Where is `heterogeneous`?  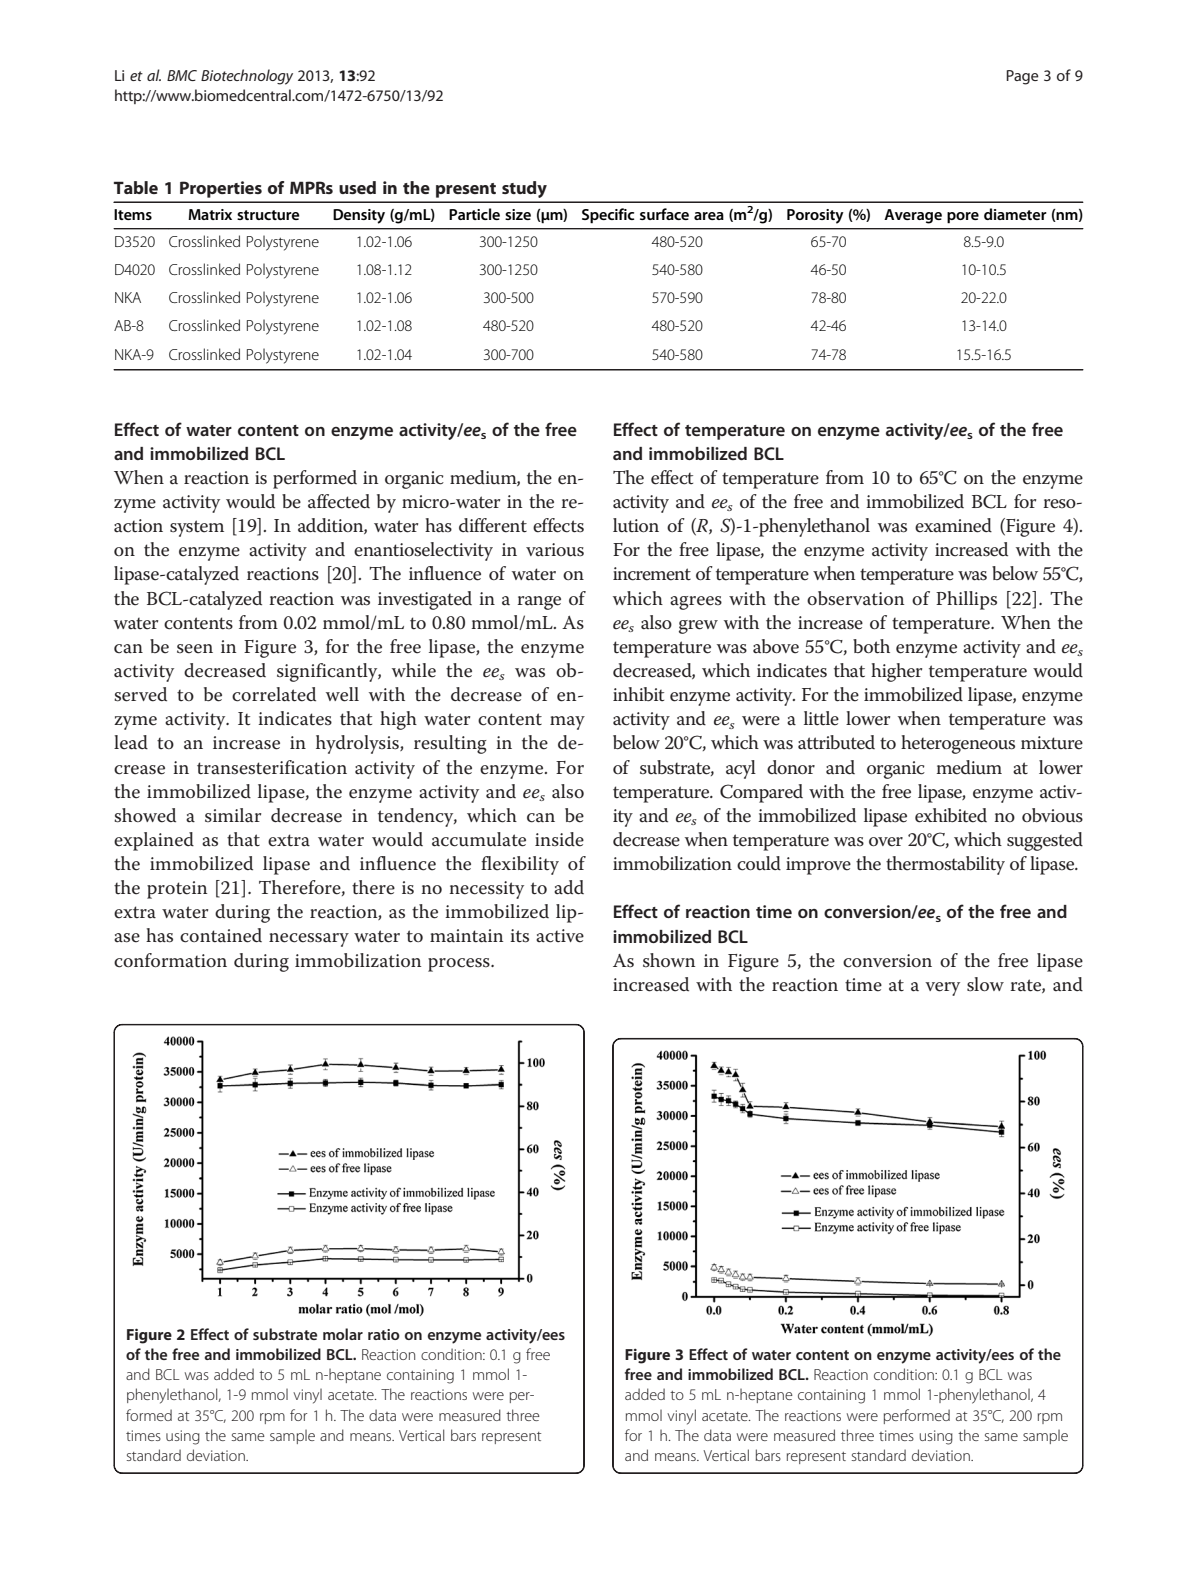 heterogeneous is located at coordinates (958, 744).
